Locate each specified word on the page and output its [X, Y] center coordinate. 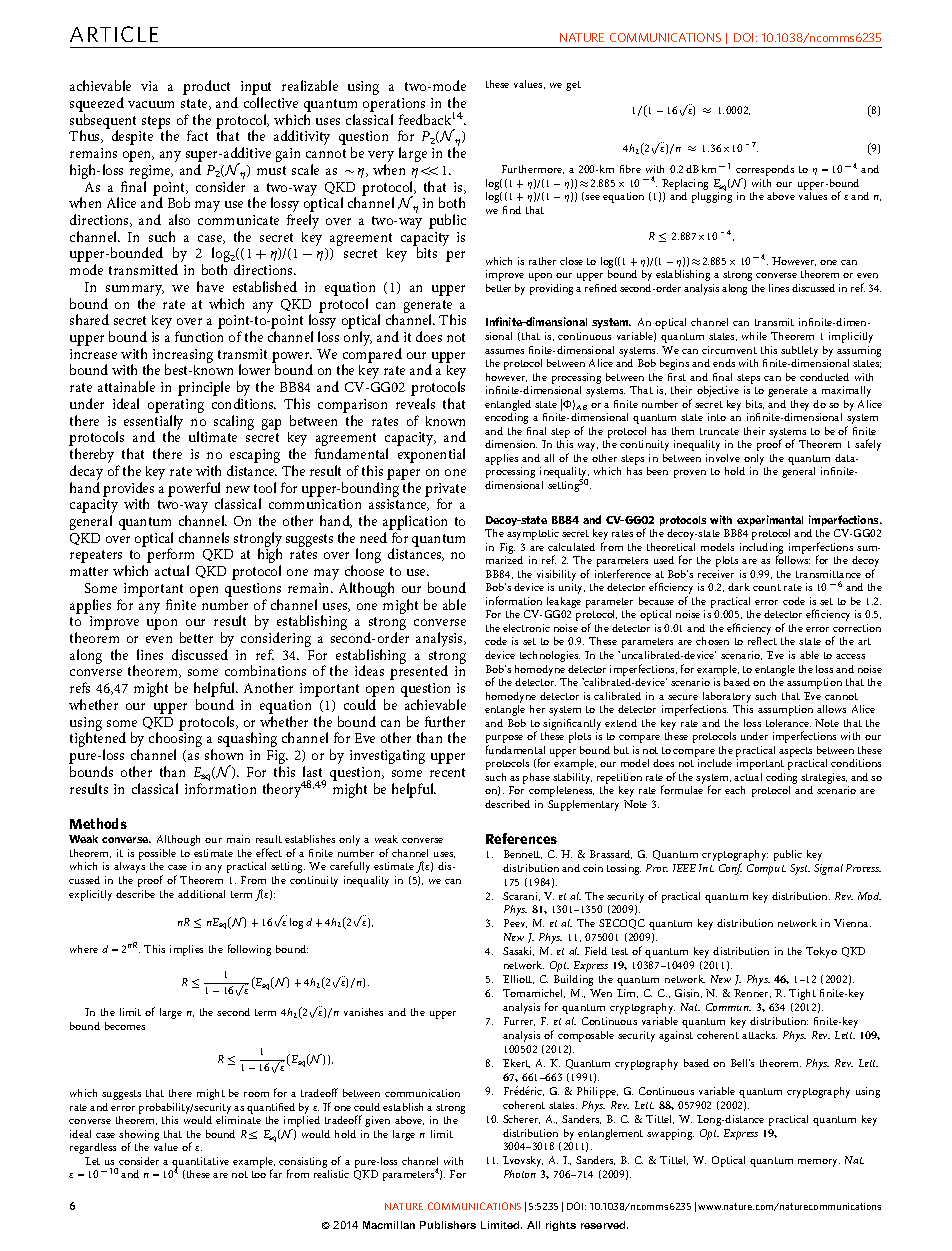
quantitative [200, 1164]
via [149, 86]
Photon [520, 1174]
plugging [712, 196]
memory [819, 1163]
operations [394, 105]
